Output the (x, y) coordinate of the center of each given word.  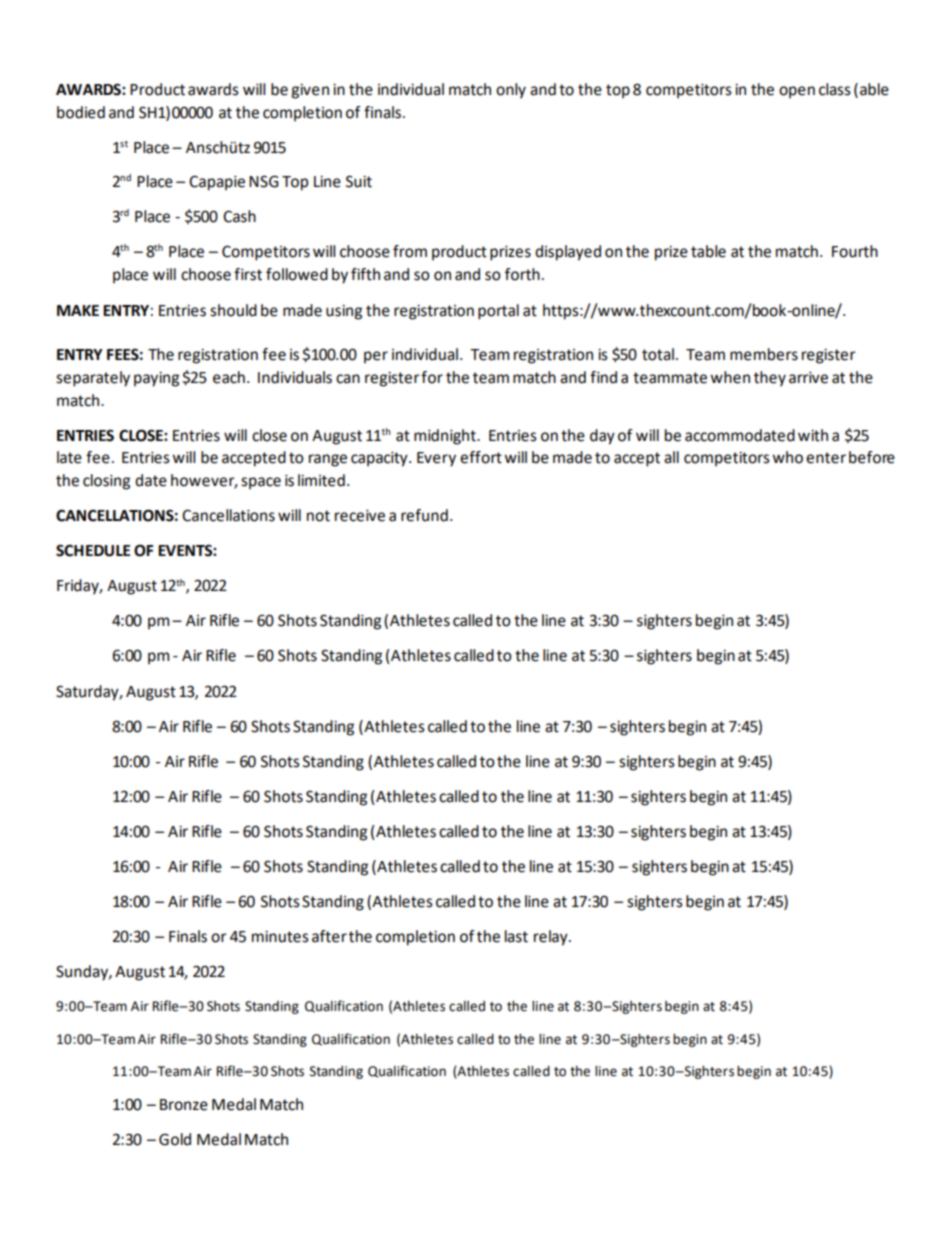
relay (552, 938)
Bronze (184, 1105)
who (787, 457)
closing (106, 482)
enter (826, 458)
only (511, 91)
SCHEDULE (93, 550)
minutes (280, 937)
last (516, 936)
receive (360, 516)
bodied (81, 112)
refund (424, 515)
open (797, 92)
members (764, 354)
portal (498, 312)
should (233, 310)
